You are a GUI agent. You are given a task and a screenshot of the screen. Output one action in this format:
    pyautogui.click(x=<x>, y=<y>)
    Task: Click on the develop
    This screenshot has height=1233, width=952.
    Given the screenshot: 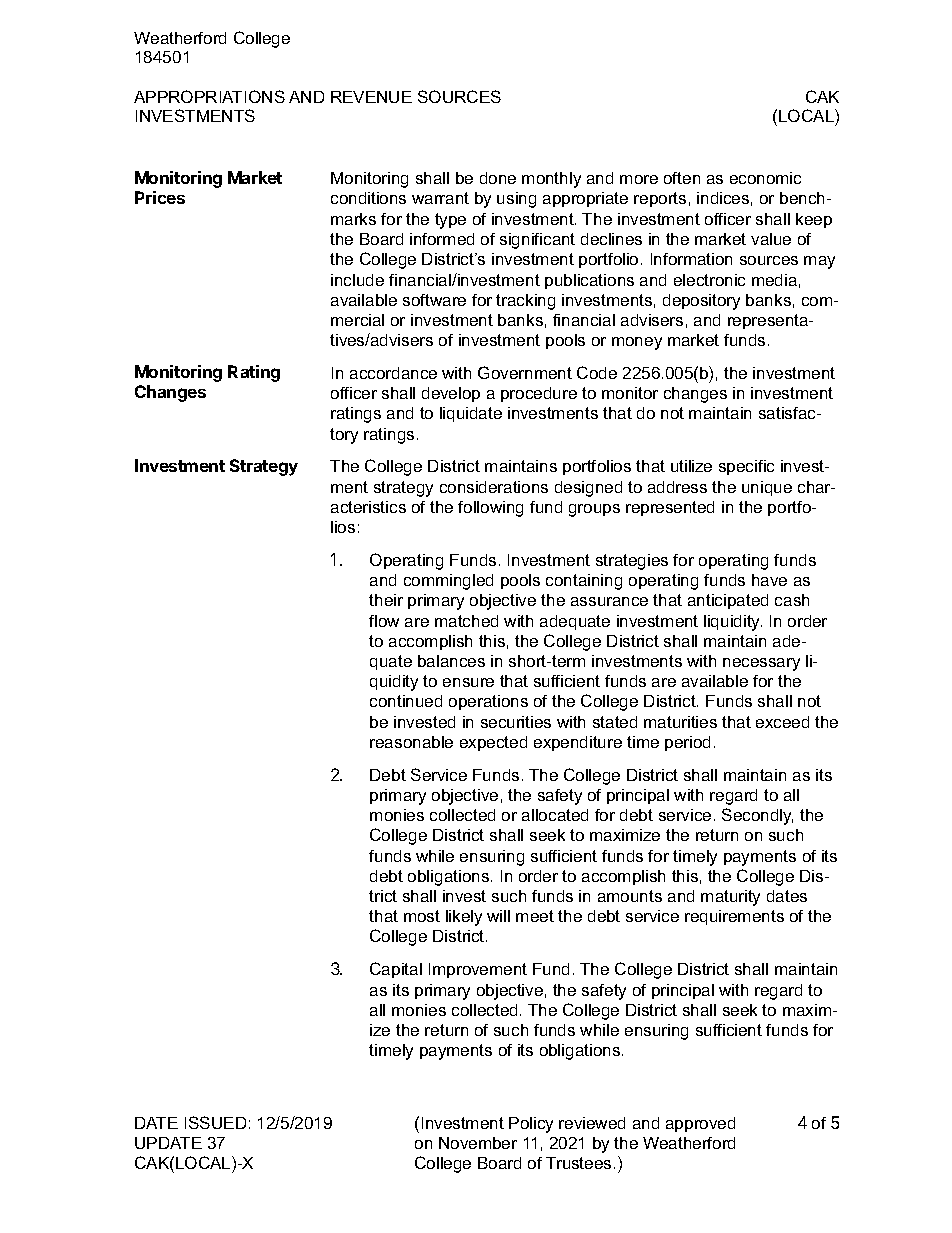 What is the action you would take?
    pyautogui.click(x=451, y=394)
